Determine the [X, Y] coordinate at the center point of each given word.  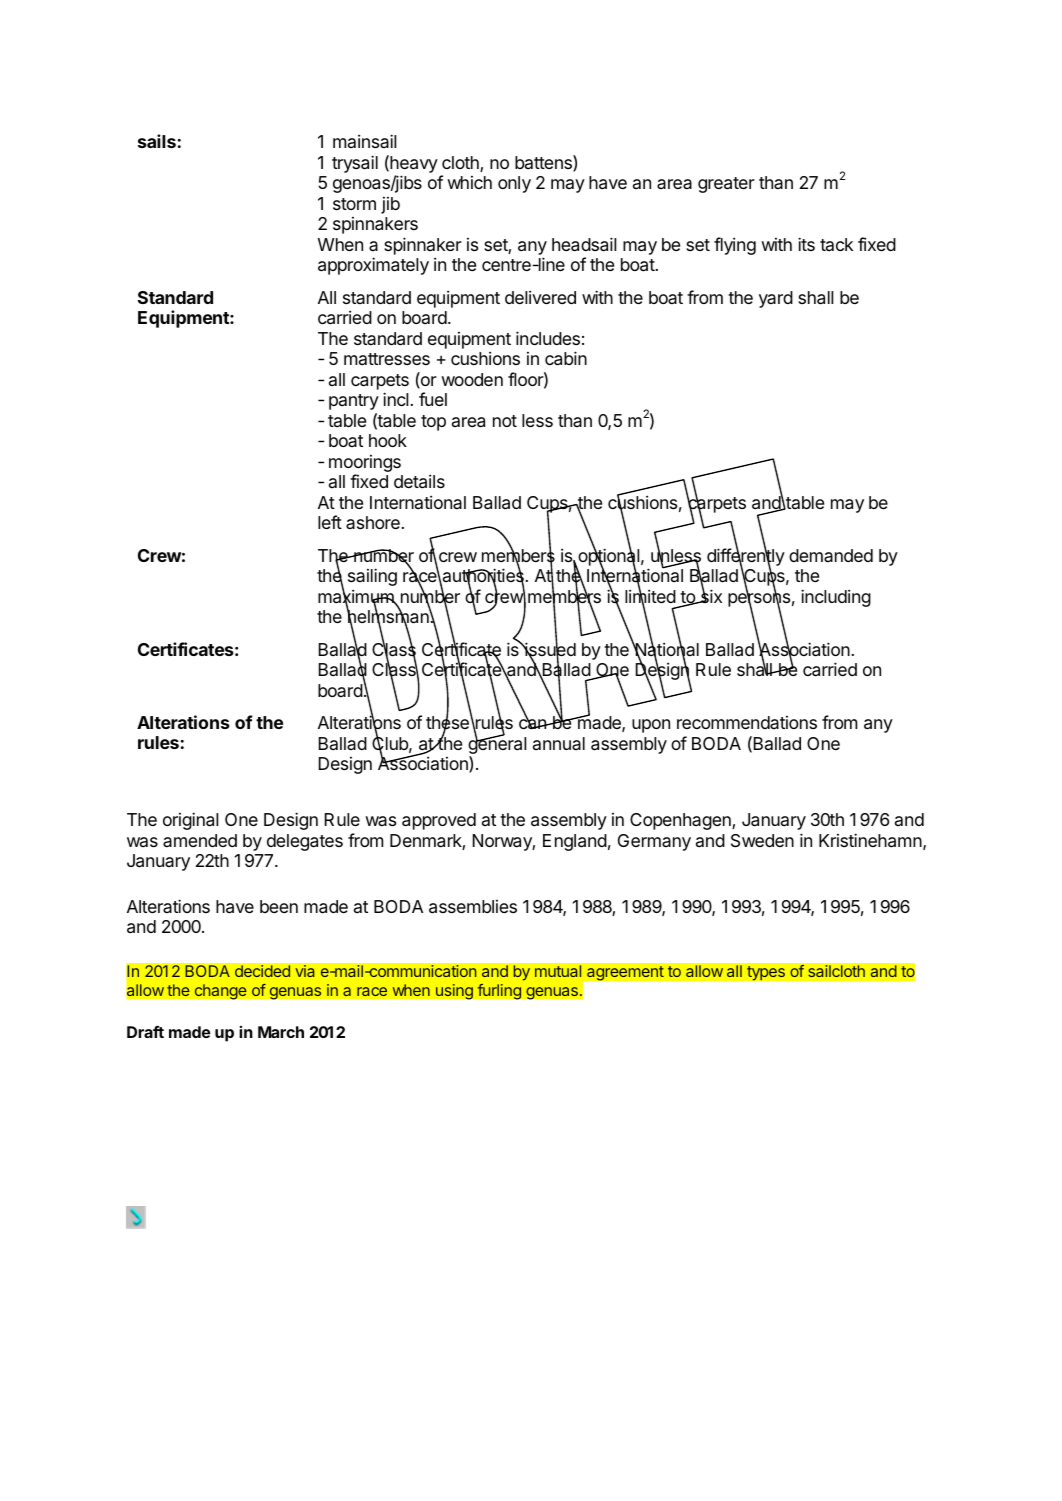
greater [726, 185]
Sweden [762, 841]
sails [157, 141]
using [454, 992]
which [469, 182]
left [330, 522]
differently [746, 558]
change [220, 992]
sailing [372, 577]
